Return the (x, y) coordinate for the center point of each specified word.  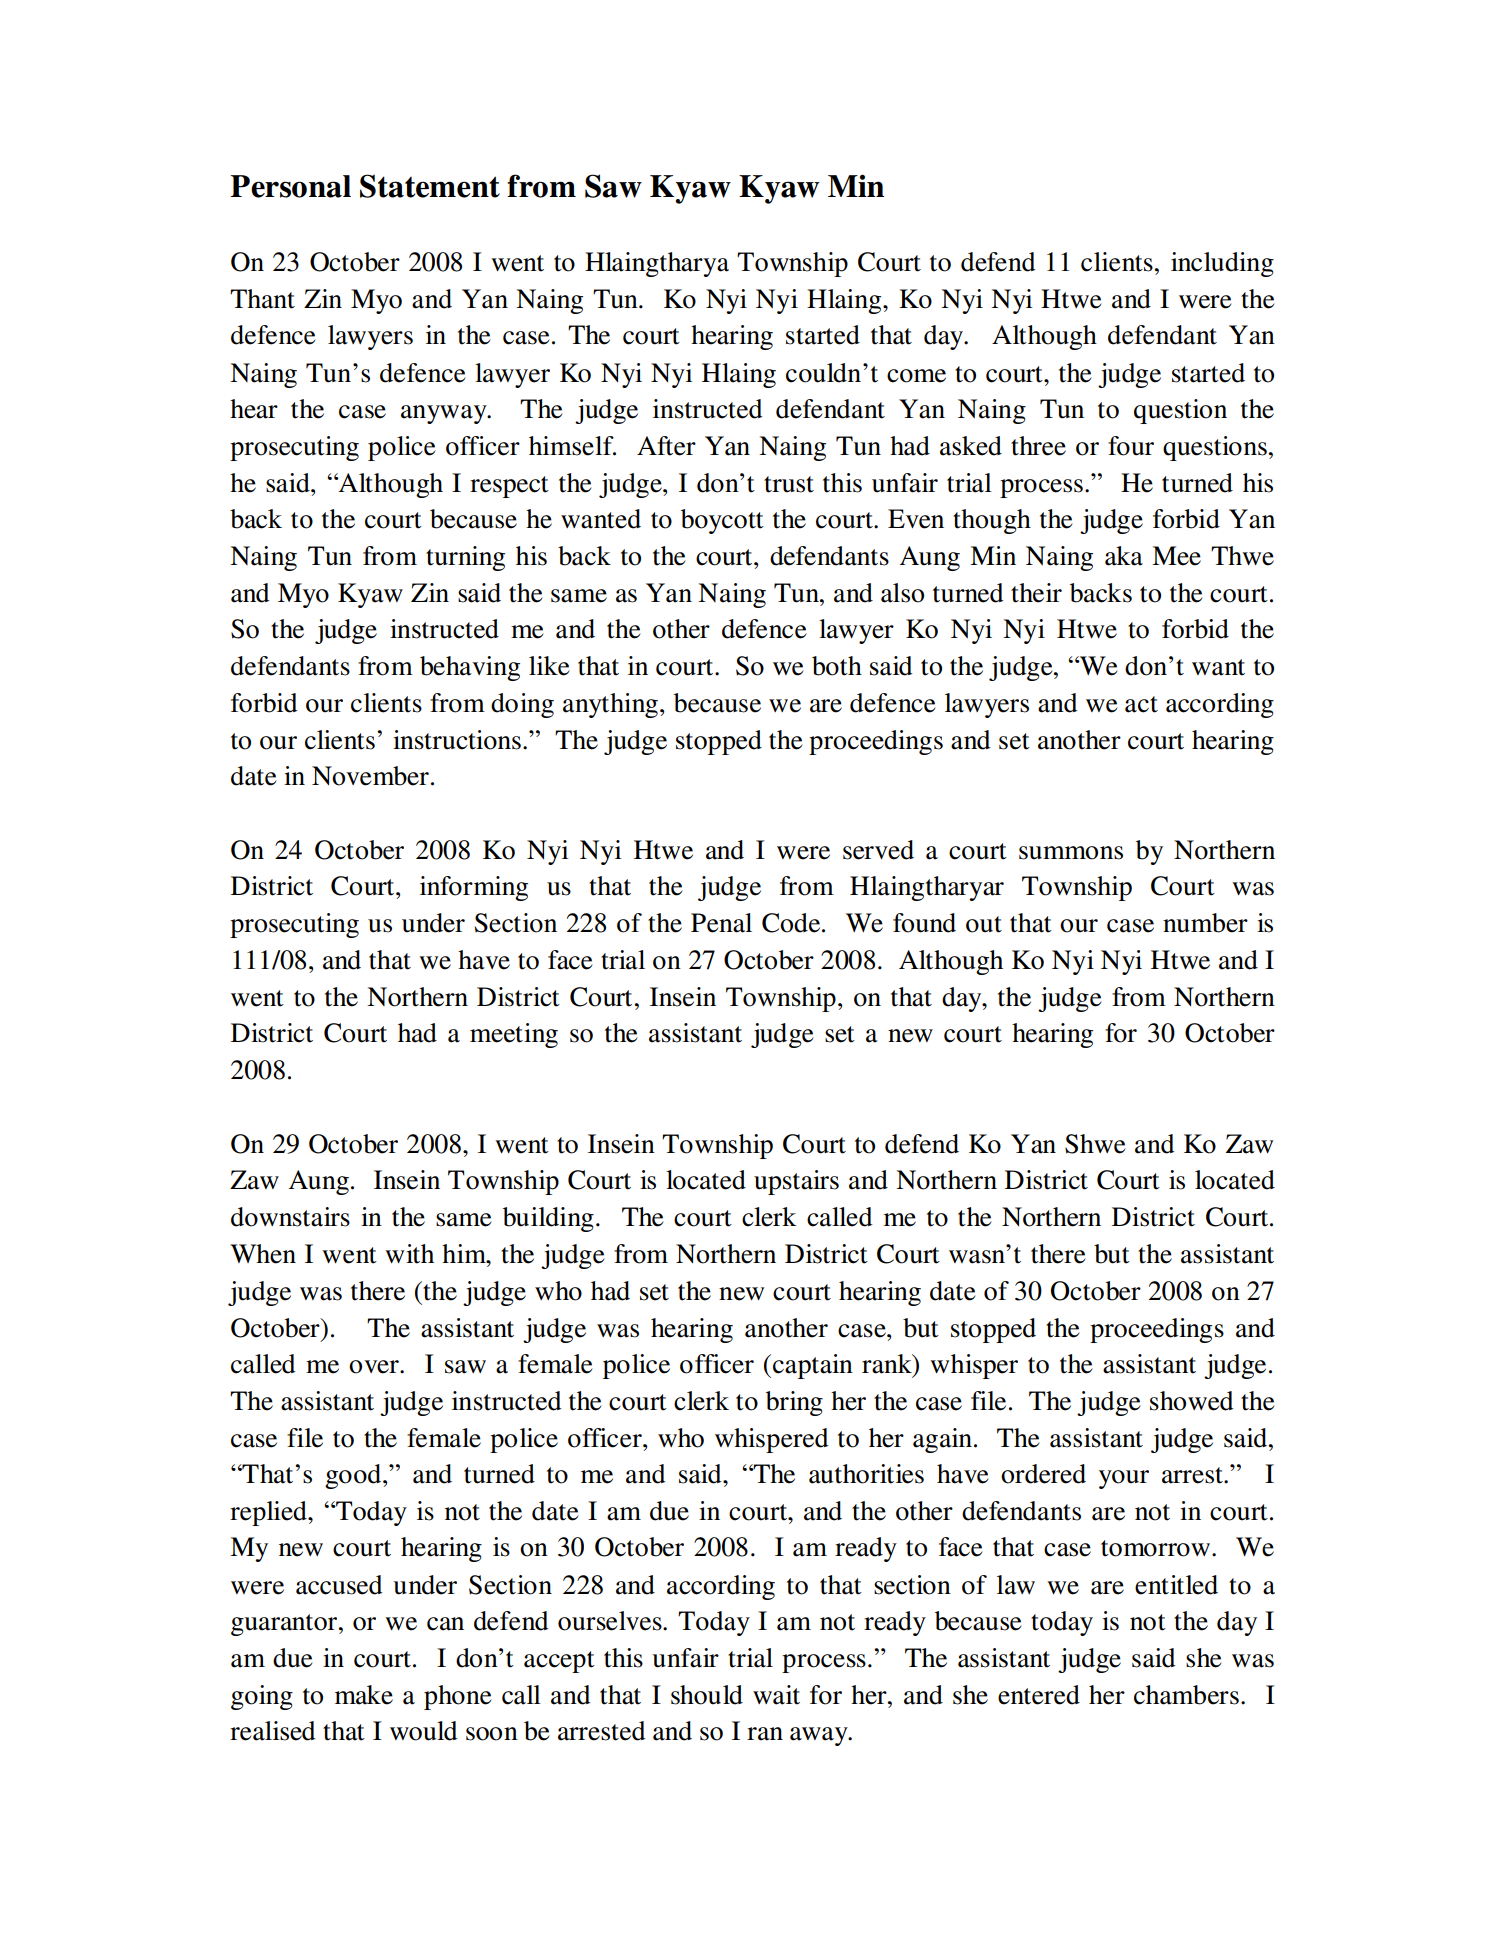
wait (776, 1695)
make (364, 1695)
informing (474, 888)
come (916, 376)
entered (1039, 1695)
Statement (430, 186)
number (1205, 923)
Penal (721, 923)
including (1222, 264)
